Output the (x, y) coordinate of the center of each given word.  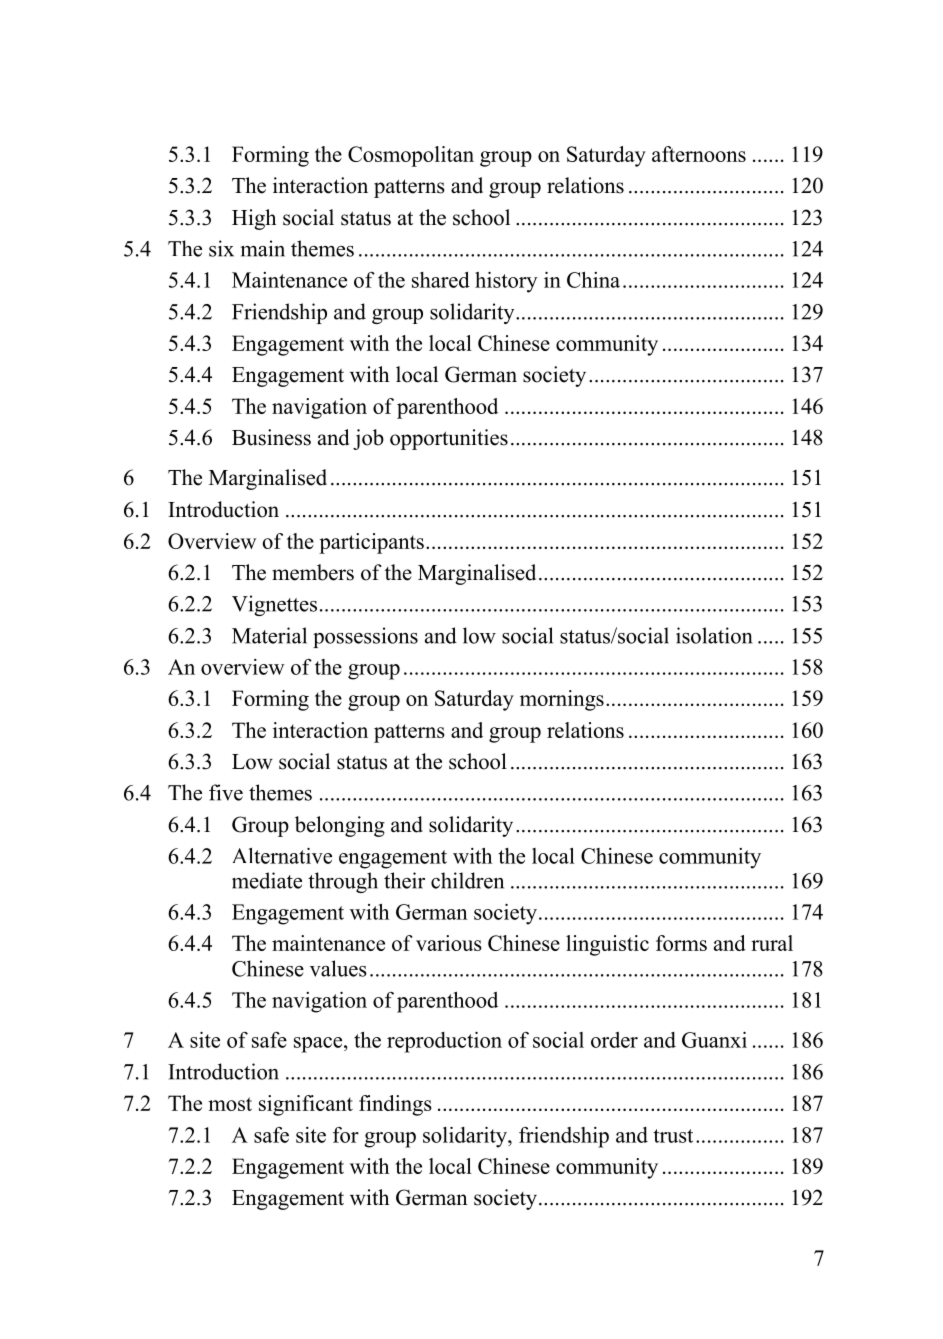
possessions (365, 637)
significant (306, 1105)
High (254, 219)
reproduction (444, 1042)
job (368, 439)
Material (269, 635)
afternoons (699, 154)
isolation (714, 635)
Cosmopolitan (411, 156)
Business (271, 437)
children (467, 880)
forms (681, 943)
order (614, 1040)
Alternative (282, 856)
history (506, 282)
